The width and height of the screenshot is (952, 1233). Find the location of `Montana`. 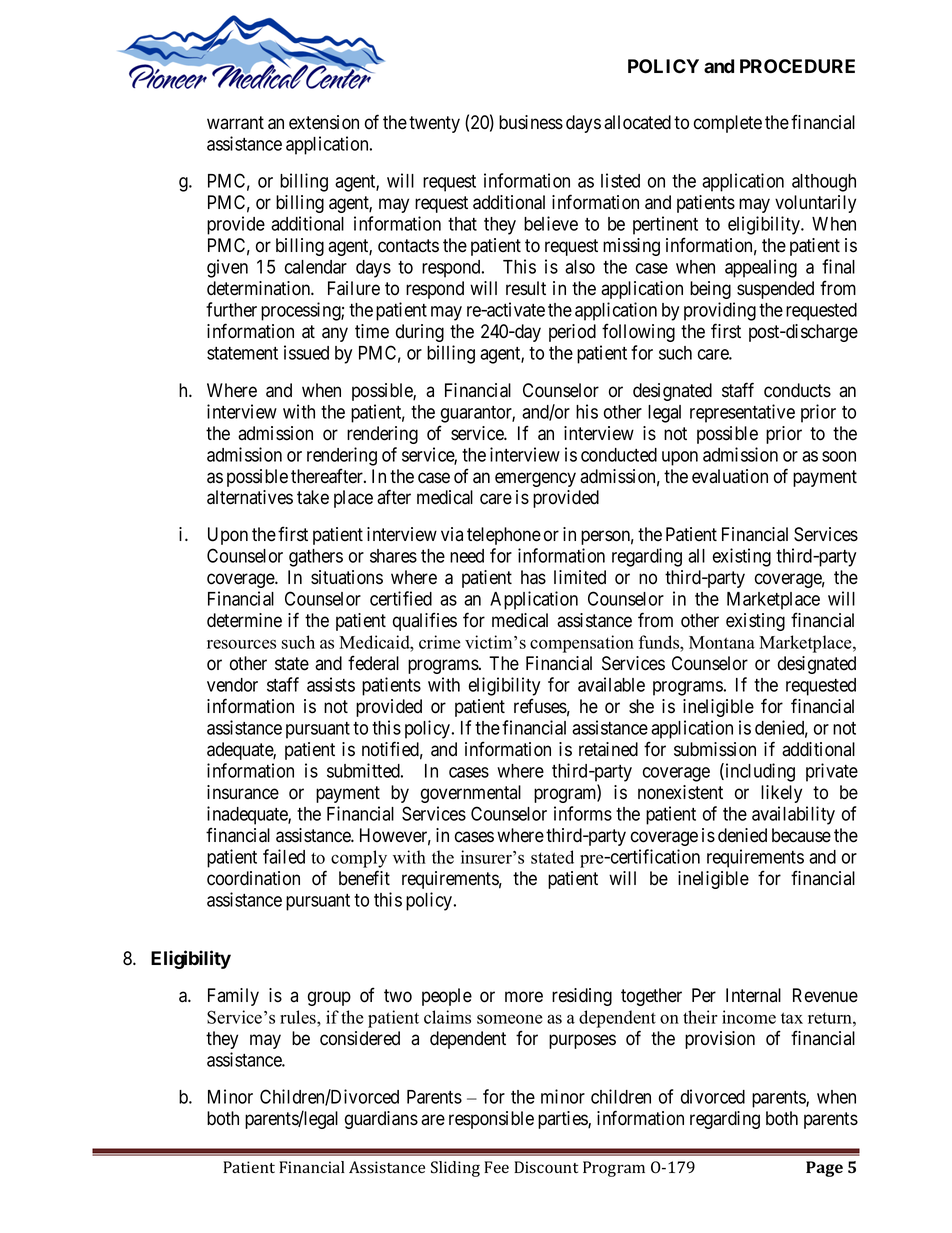

Montana is located at coordinates (722, 642).
